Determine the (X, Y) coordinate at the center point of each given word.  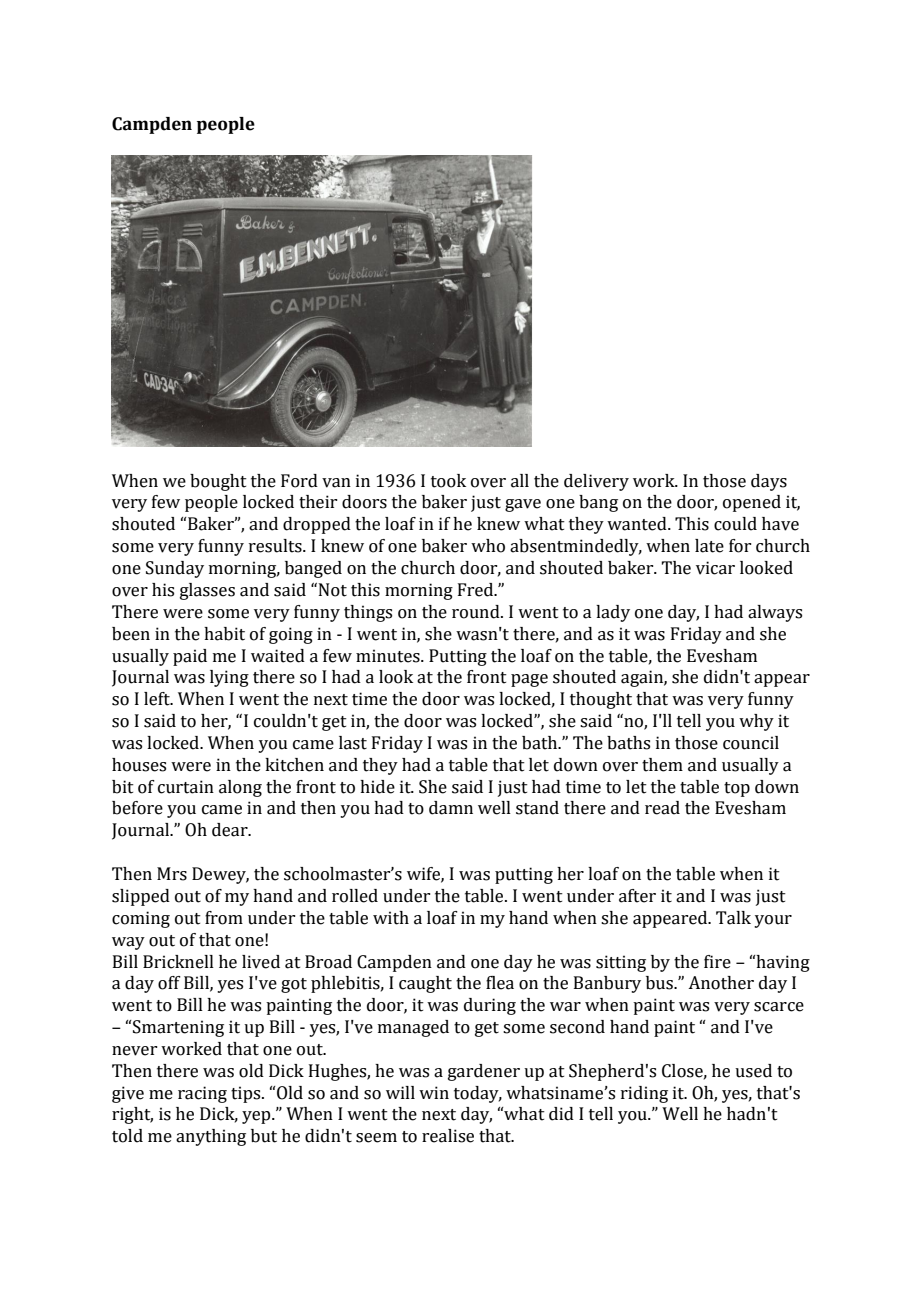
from (224, 918)
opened (752, 503)
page (529, 680)
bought (218, 482)
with (391, 918)
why (756, 722)
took (448, 481)
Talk (733, 918)
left (158, 699)
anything (211, 1137)
